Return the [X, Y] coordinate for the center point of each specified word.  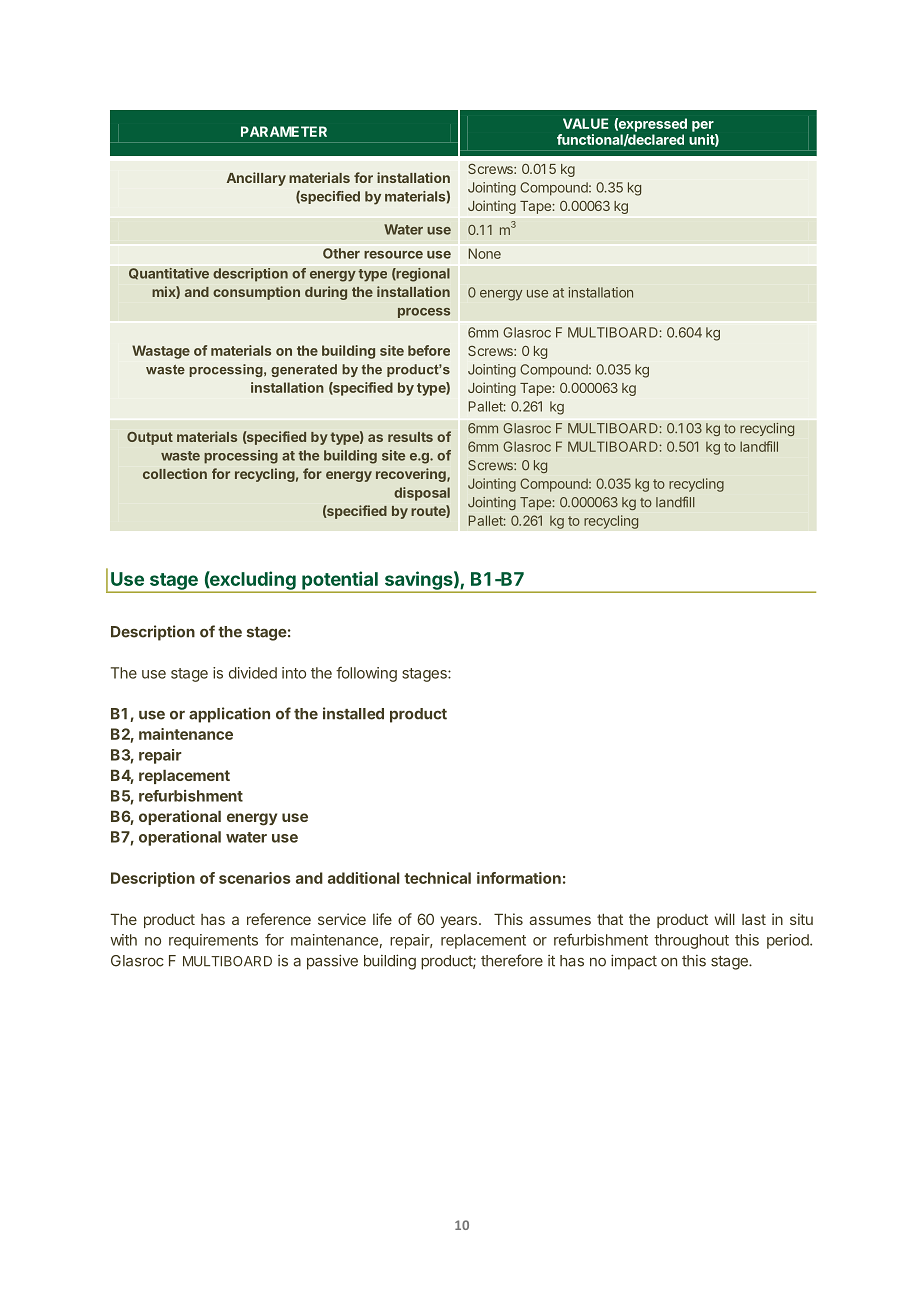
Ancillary [256, 179]
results [410, 437]
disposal [422, 494]
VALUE [585, 123]
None [484, 253]
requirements [213, 941]
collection [175, 473]
